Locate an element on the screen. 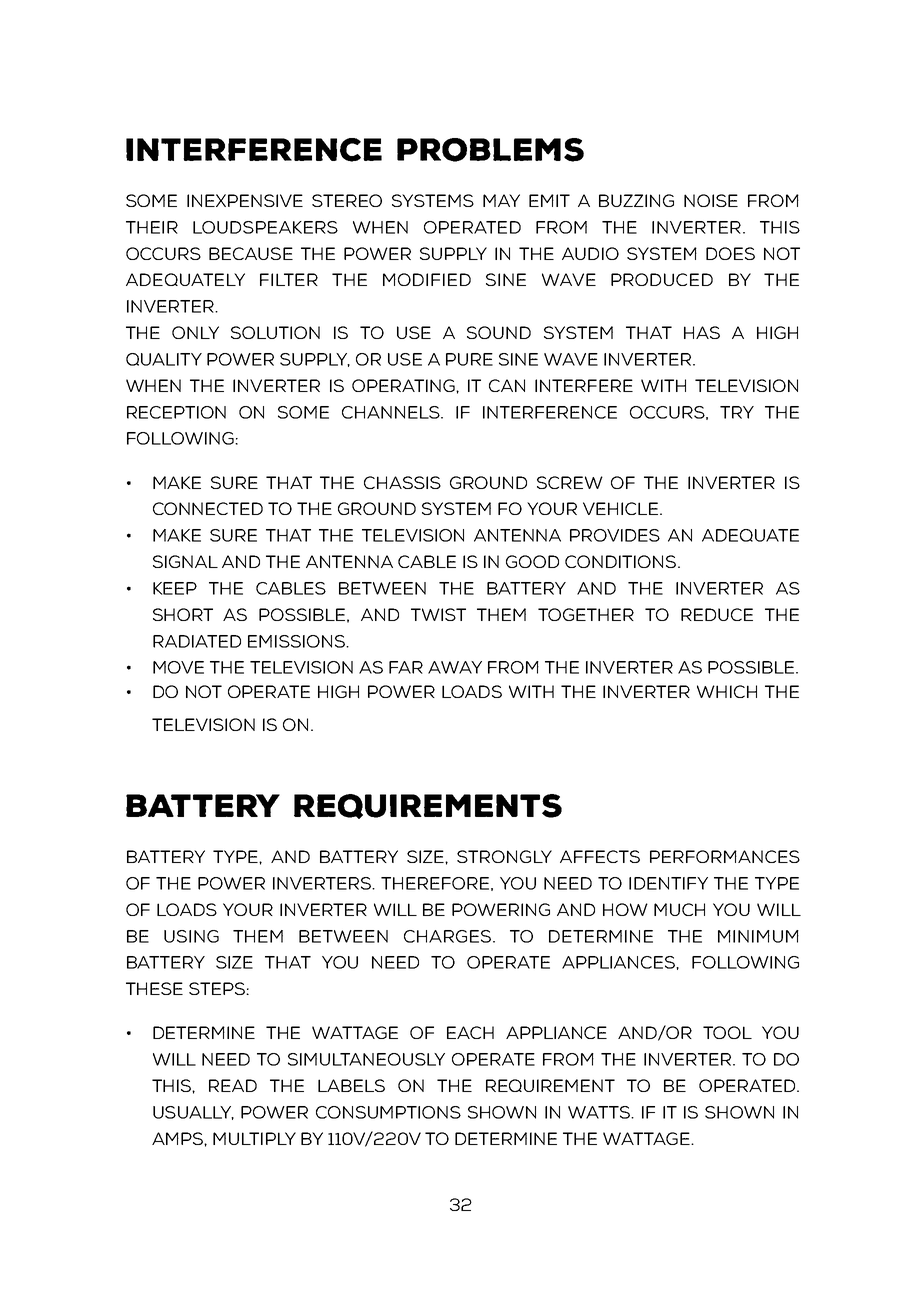 The width and height of the screenshot is (924, 1310). PROBLEMS is located at coordinates (490, 150).
